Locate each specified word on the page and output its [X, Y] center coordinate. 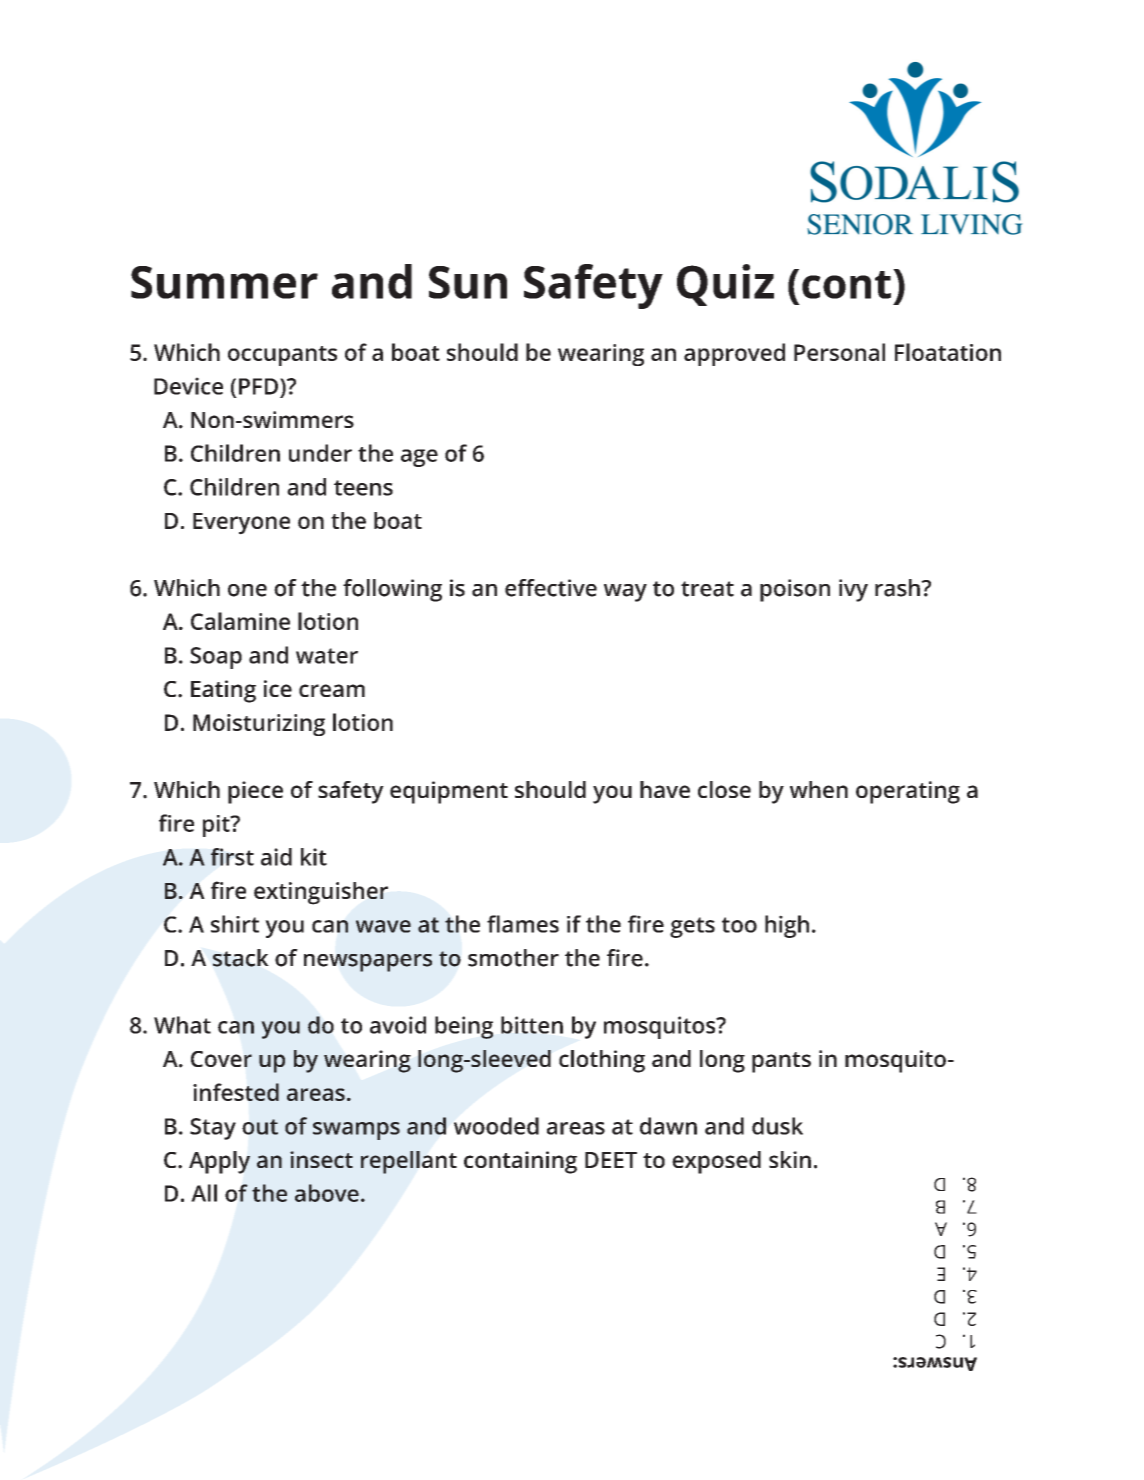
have [665, 789]
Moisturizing [259, 725]
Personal [839, 352]
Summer [224, 282]
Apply [219, 1162]
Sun [468, 282]
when [819, 789]
